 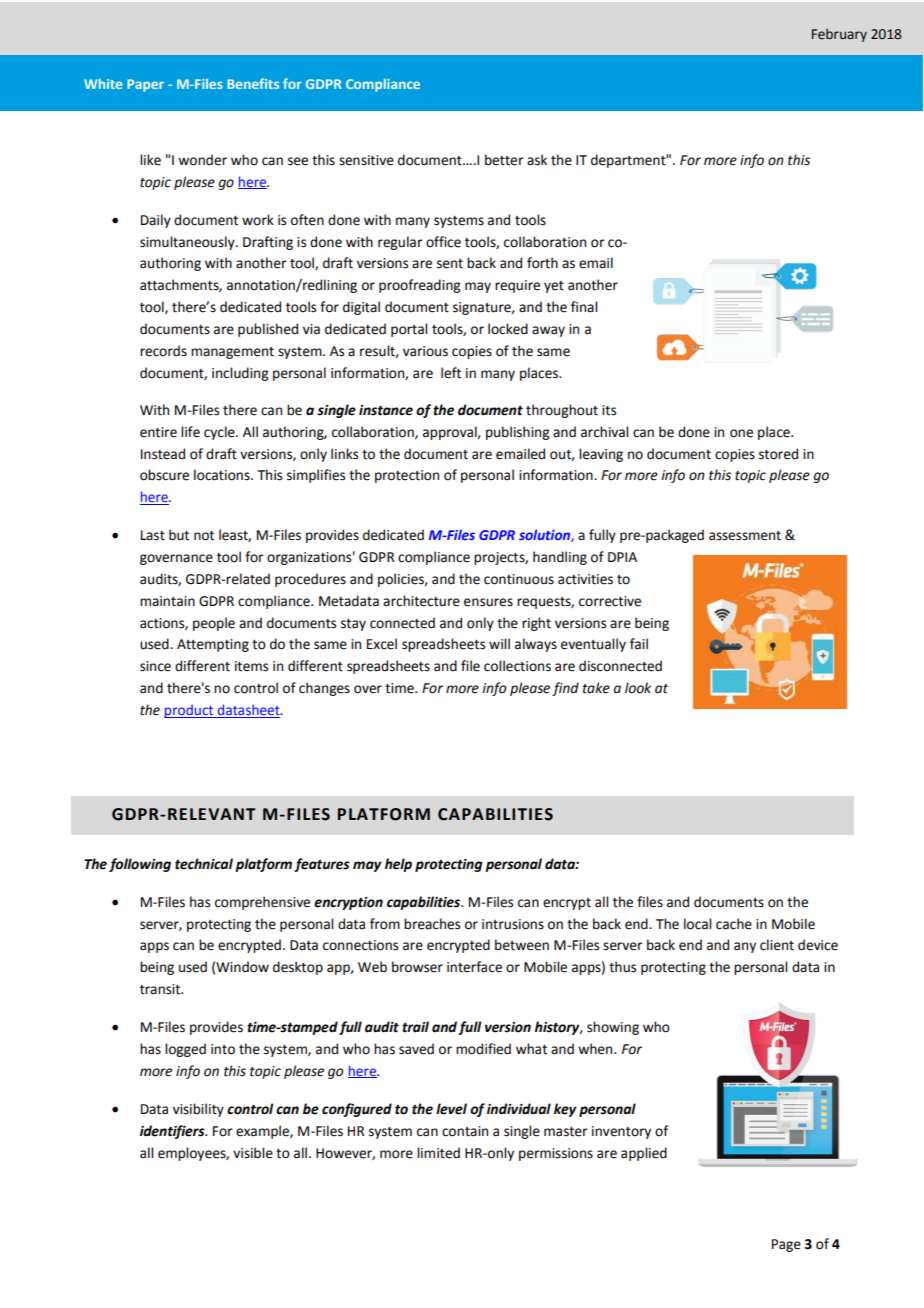 What do you see at coordinates (253, 1153) in the image?
I see `visible` at bounding box center [253, 1153].
